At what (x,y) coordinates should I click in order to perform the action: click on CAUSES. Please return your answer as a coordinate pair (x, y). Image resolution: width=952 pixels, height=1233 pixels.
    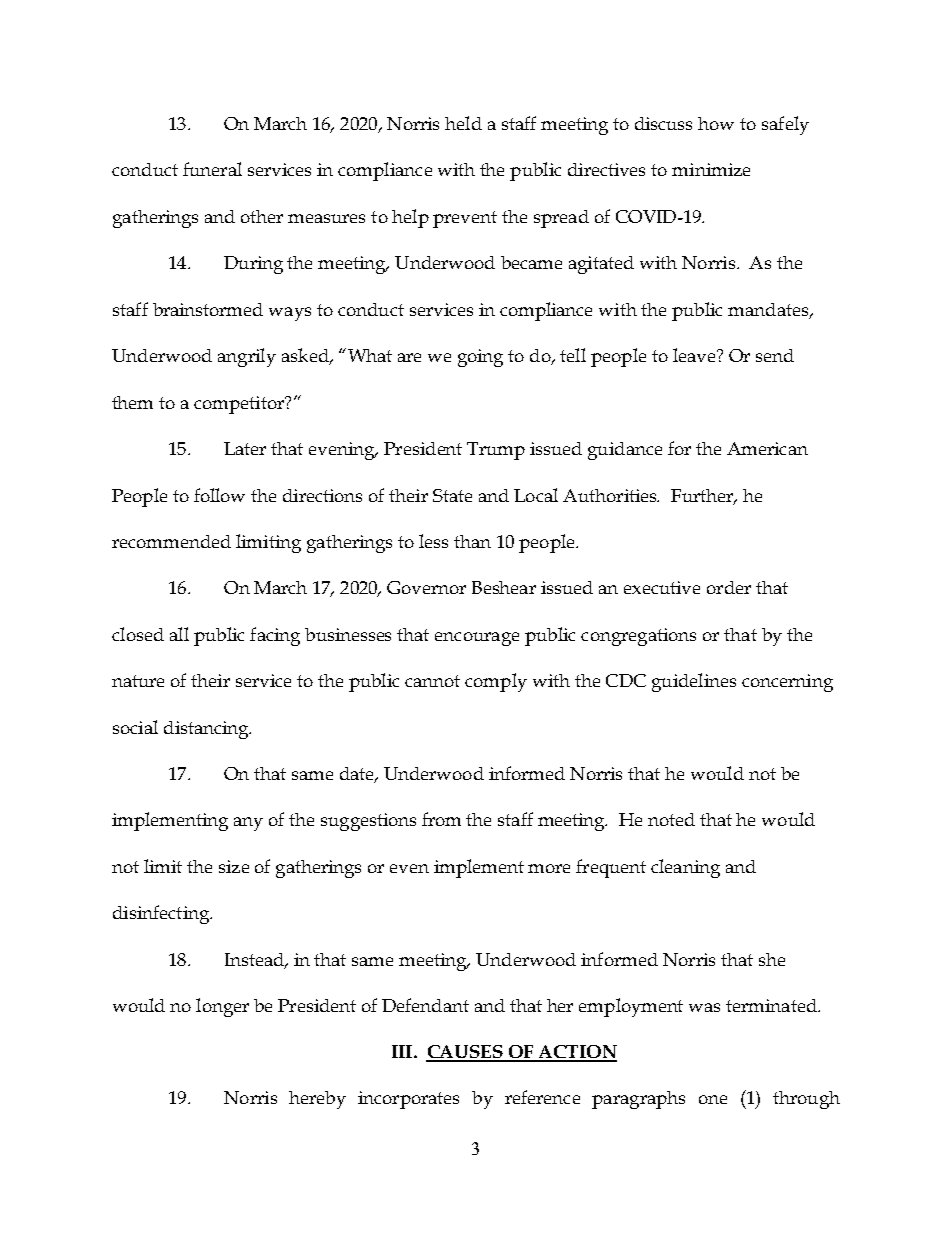
    Looking at the image, I should click on (465, 1053).
